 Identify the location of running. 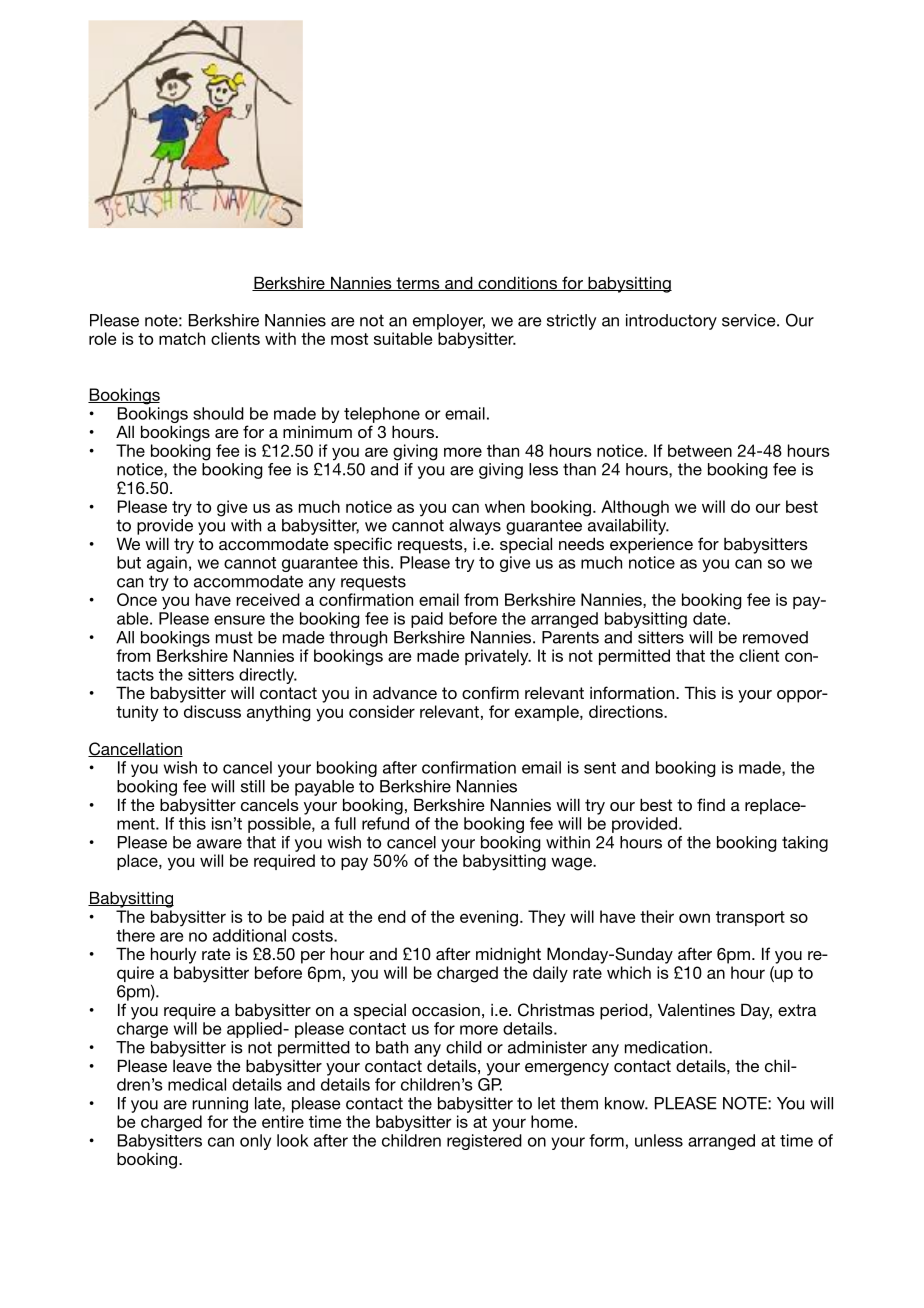
(220, 1105).
